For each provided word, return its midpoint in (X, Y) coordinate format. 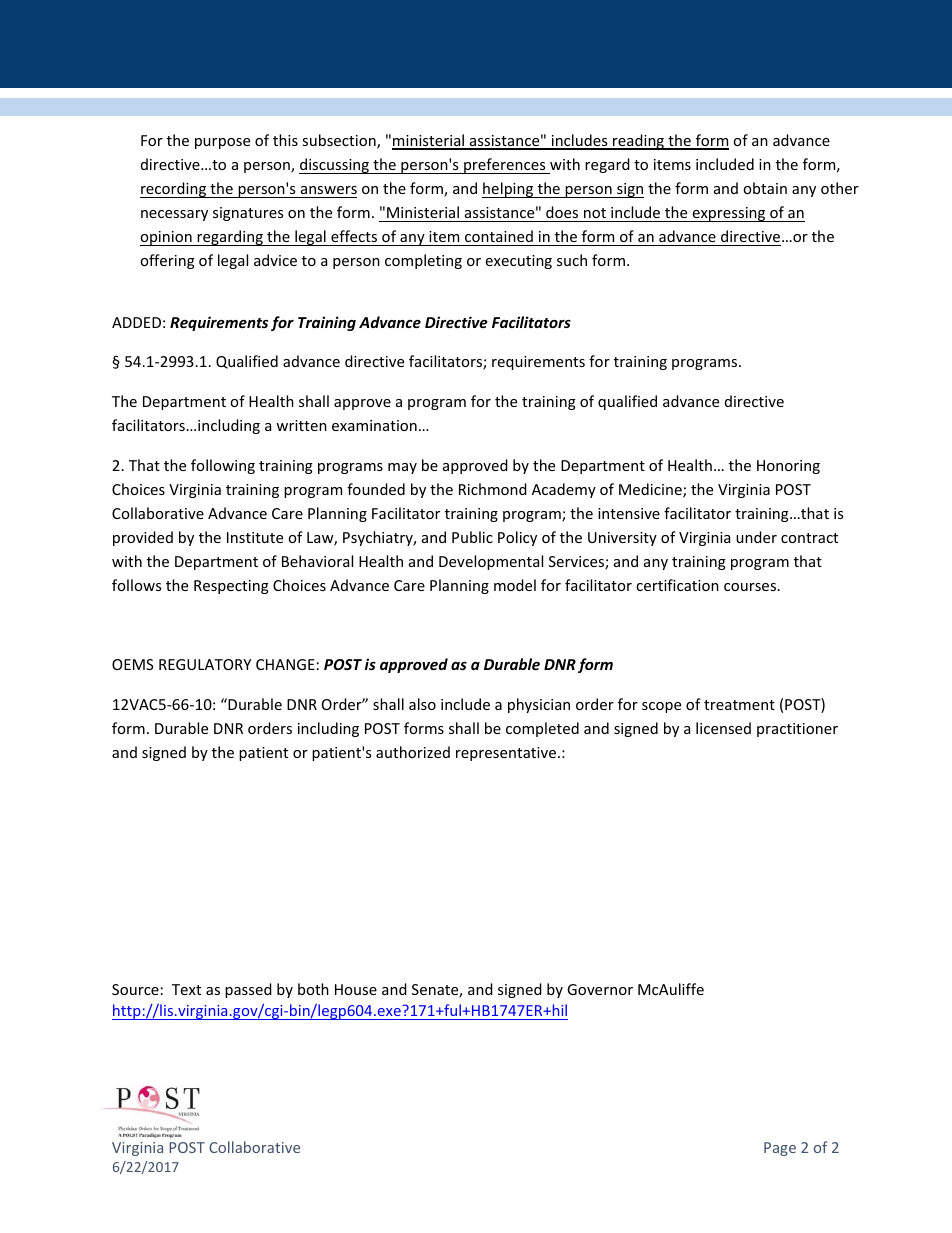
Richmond (493, 489)
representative (507, 754)
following (223, 466)
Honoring (788, 467)
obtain (765, 188)
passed (248, 990)
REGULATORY (205, 664)
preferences (505, 166)
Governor (600, 989)
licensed (723, 728)
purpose (222, 143)
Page (780, 1149)
